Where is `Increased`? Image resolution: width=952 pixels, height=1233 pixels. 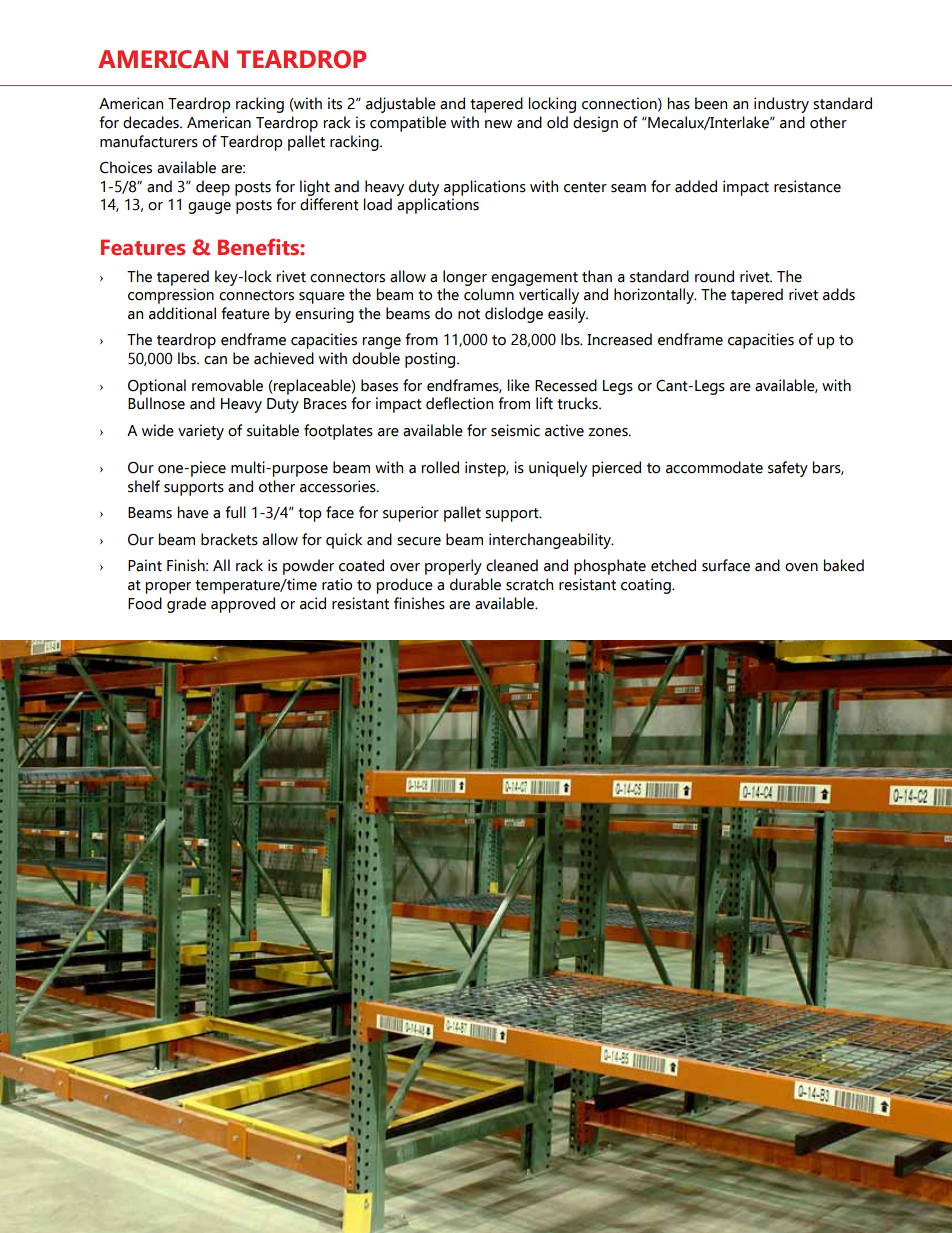
Increased is located at coordinates (619, 339).
